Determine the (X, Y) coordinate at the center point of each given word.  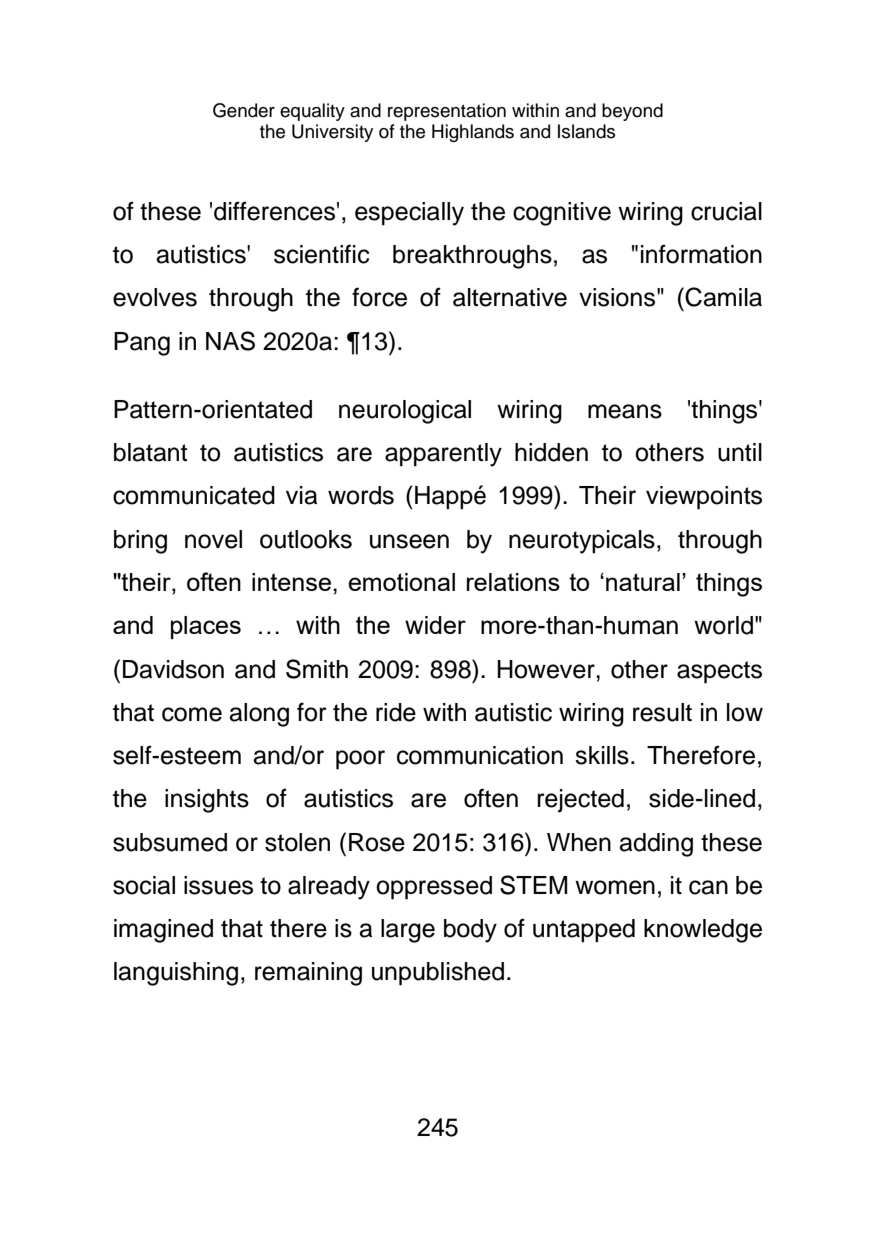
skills (602, 755)
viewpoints (704, 498)
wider (435, 625)
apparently (443, 455)
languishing (176, 974)
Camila (723, 297)
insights (207, 801)
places (206, 627)
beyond (632, 112)
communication (480, 755)
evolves (155, 297)
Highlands (473, 133)
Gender (244, 110)
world (723, 625)
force (379, 297)
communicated (194, 495)
